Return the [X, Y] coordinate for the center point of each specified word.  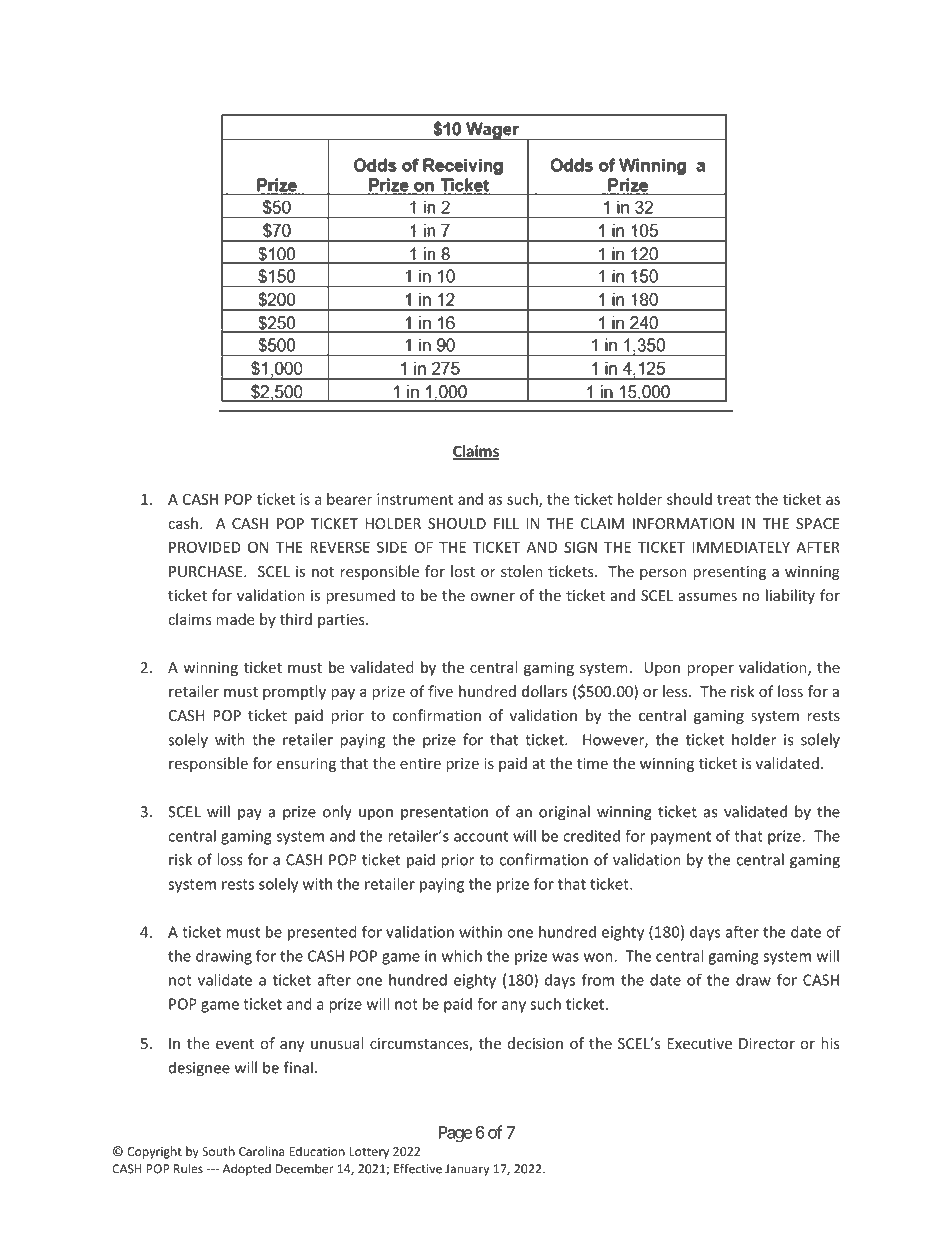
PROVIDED [205, 547]
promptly [294, 692]
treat [734, 499]
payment [681, 838]
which [462, 956]
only [337, 813]
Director [767, 1043]
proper [710, 670]
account [481, 836]
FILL [506, 523]
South [218, 1151]
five [440, 691]
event [235, 1044]
